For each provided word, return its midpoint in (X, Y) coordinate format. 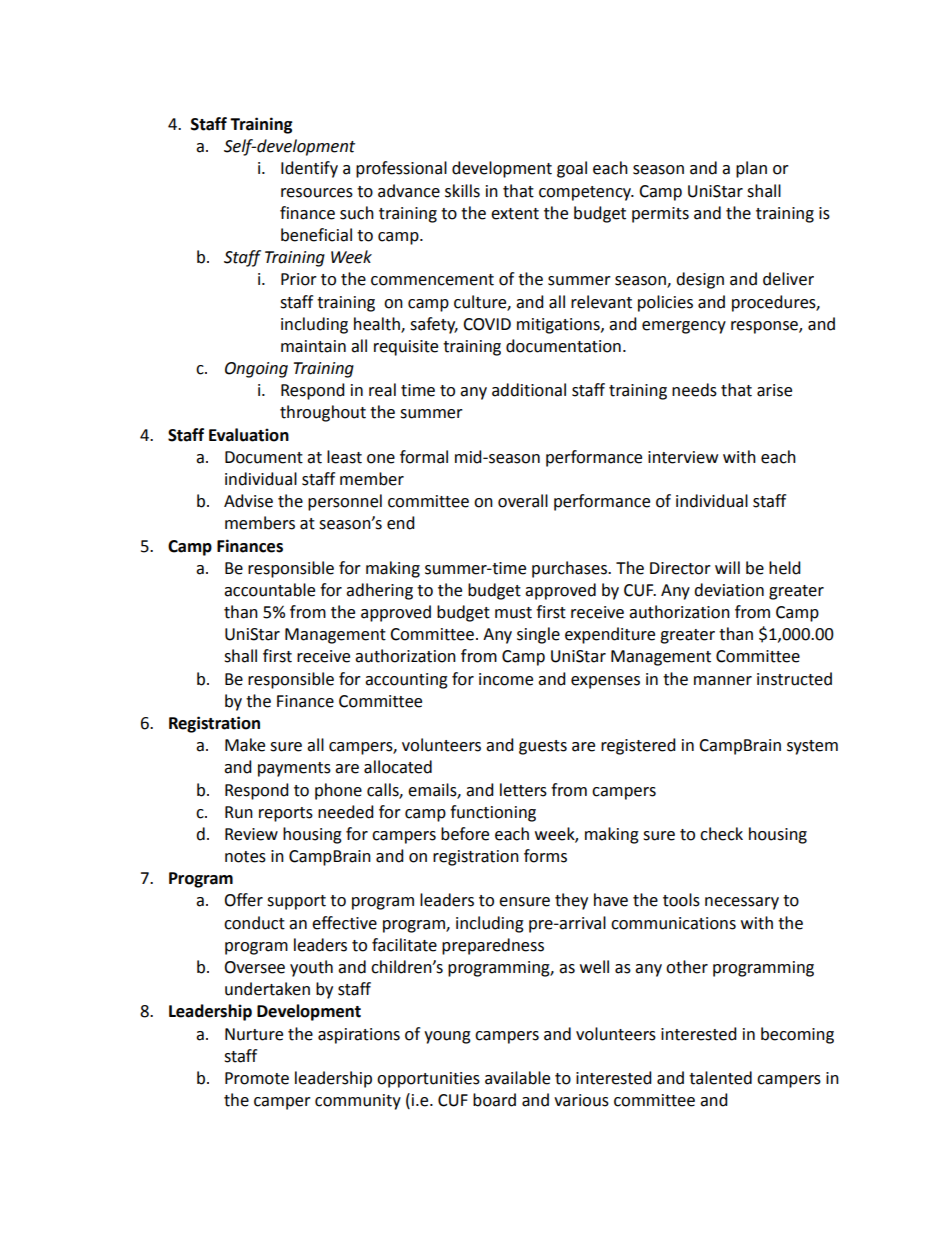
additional (529, 390)
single (538, 635)
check (721, 834)
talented (720, 1078)
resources (317, 193)
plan (751, 169)
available (517, 1078)
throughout (323, 413)
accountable (269, 590)
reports (286, 814)
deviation (729, 590)
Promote (257, 1078)
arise (774, 390)
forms (545, 856)
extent (515, 214)
